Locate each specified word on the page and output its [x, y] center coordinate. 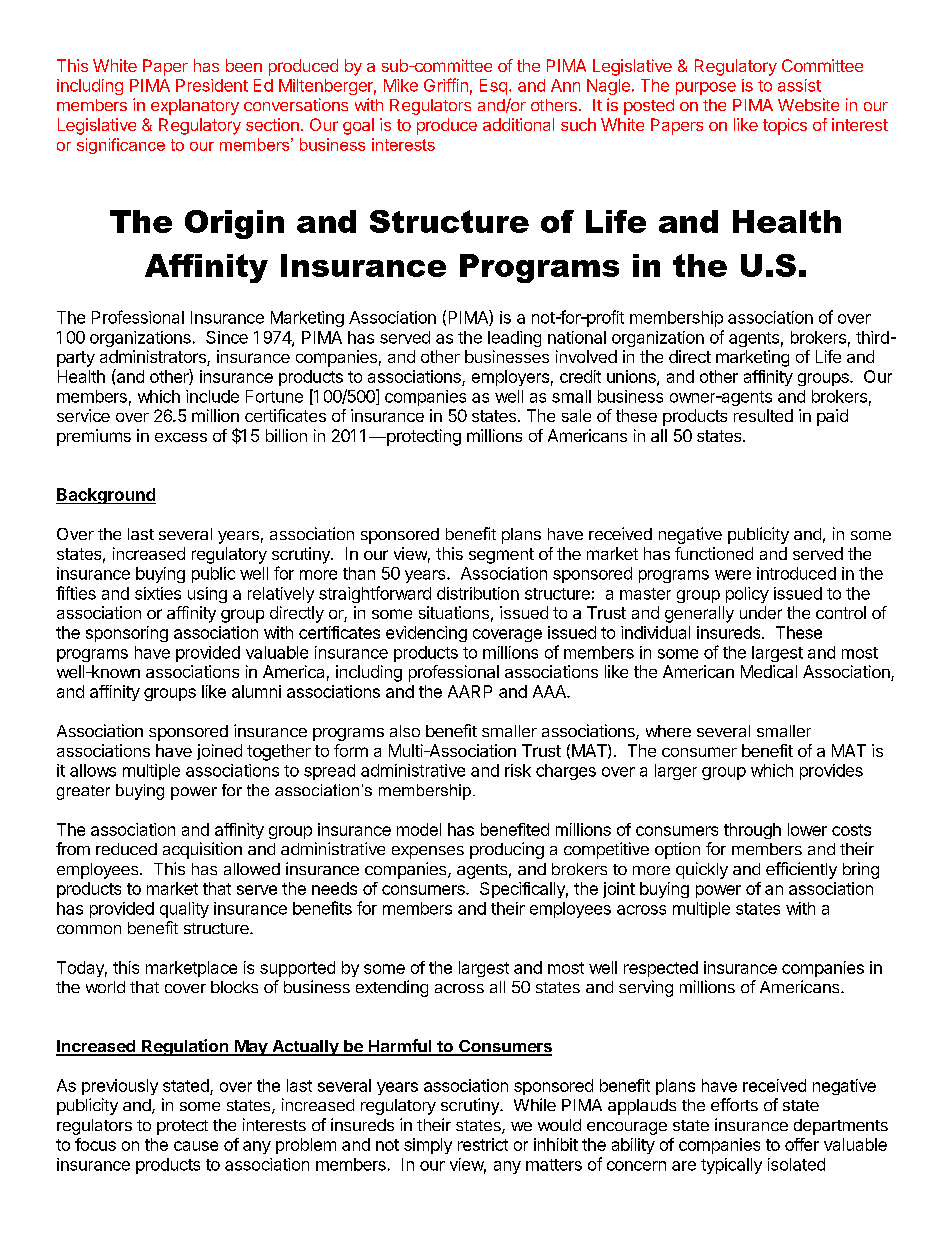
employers [510, 378]
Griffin [446, 85]
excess [181, 437]
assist [799, 85]
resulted [763, 415]
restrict [483, 1144]
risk [518, 770]
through [752, 831]
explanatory [195, 107]
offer [802, 1144]
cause [196, 1146]
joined [219, 752]
